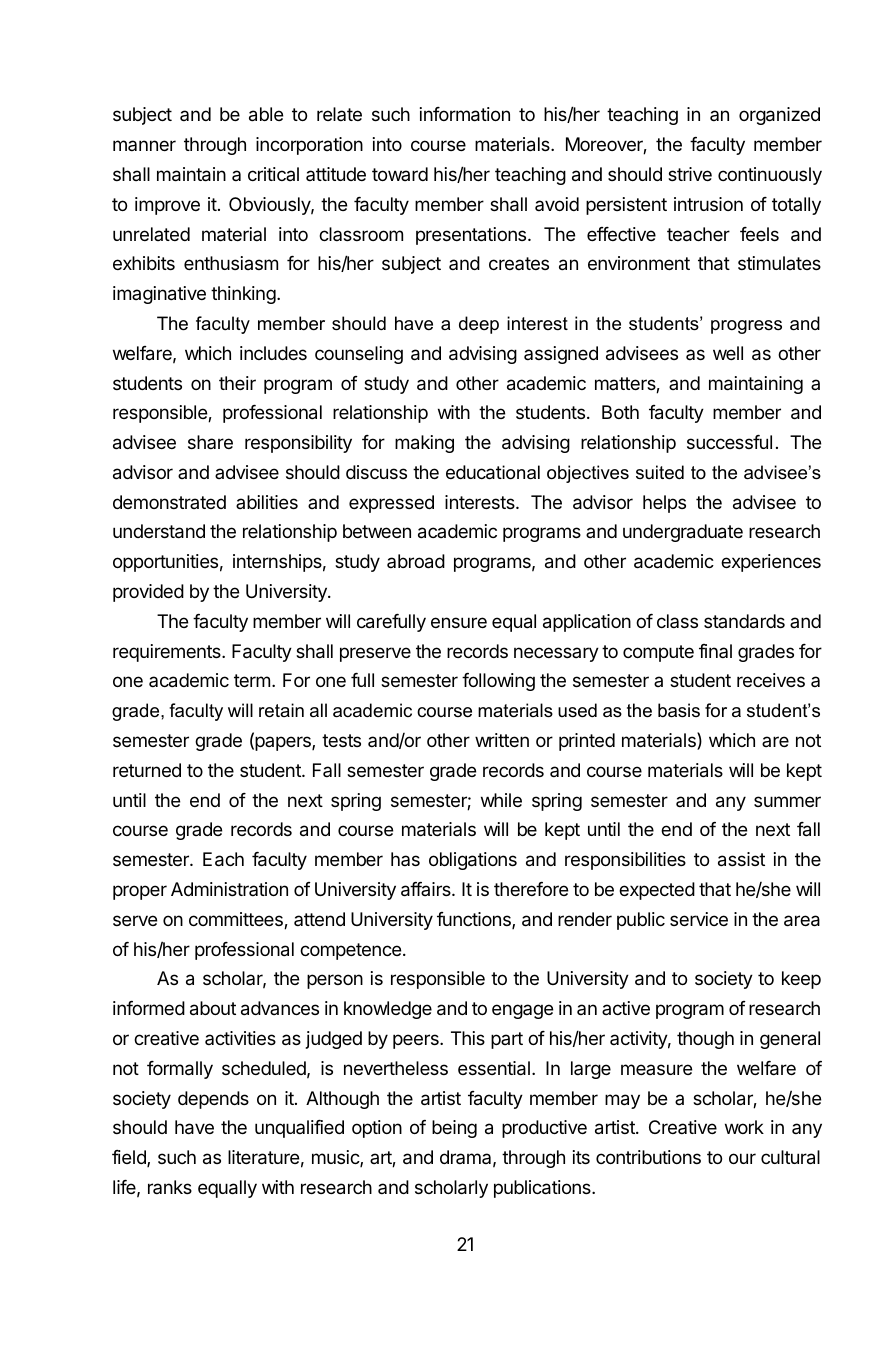 The image size is (896, 1345). Describe the element at coordinates (170, 1187) in the screenshot. I see `ranks` at that location.
